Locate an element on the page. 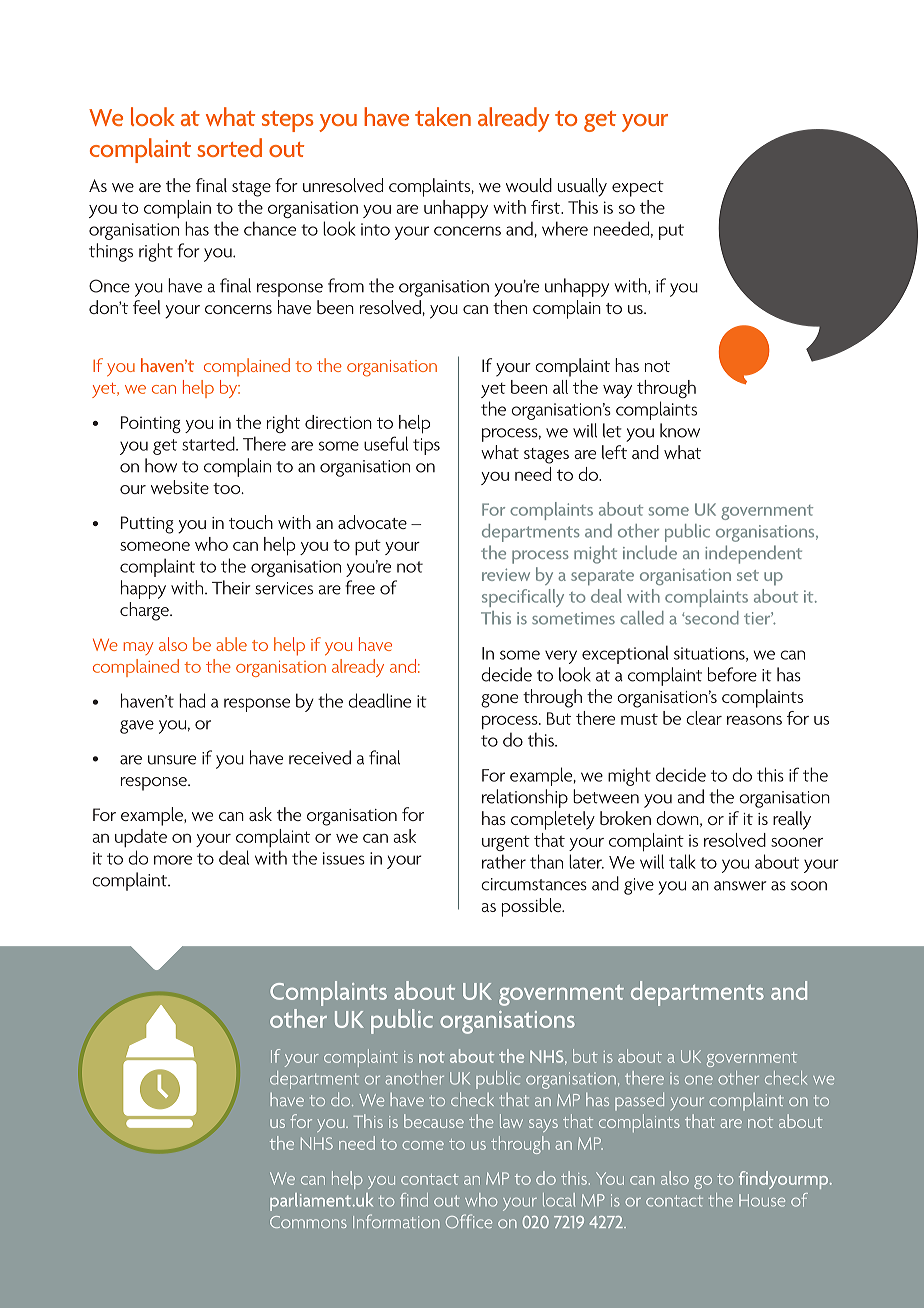 This image has width=924, height=1308. expect is located at coordinates (638, 189).
